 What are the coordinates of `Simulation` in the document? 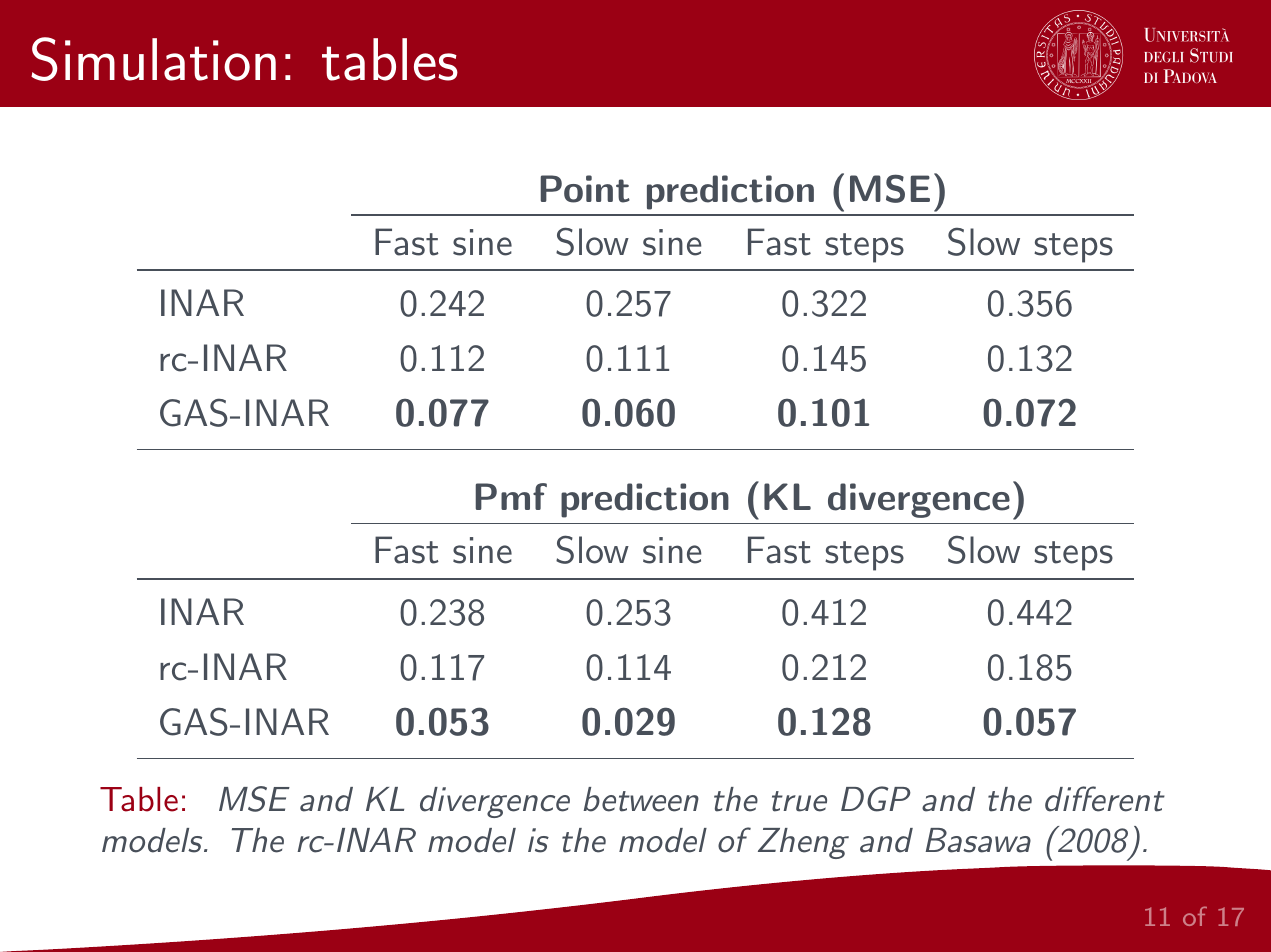 It's located at (153, 59).
